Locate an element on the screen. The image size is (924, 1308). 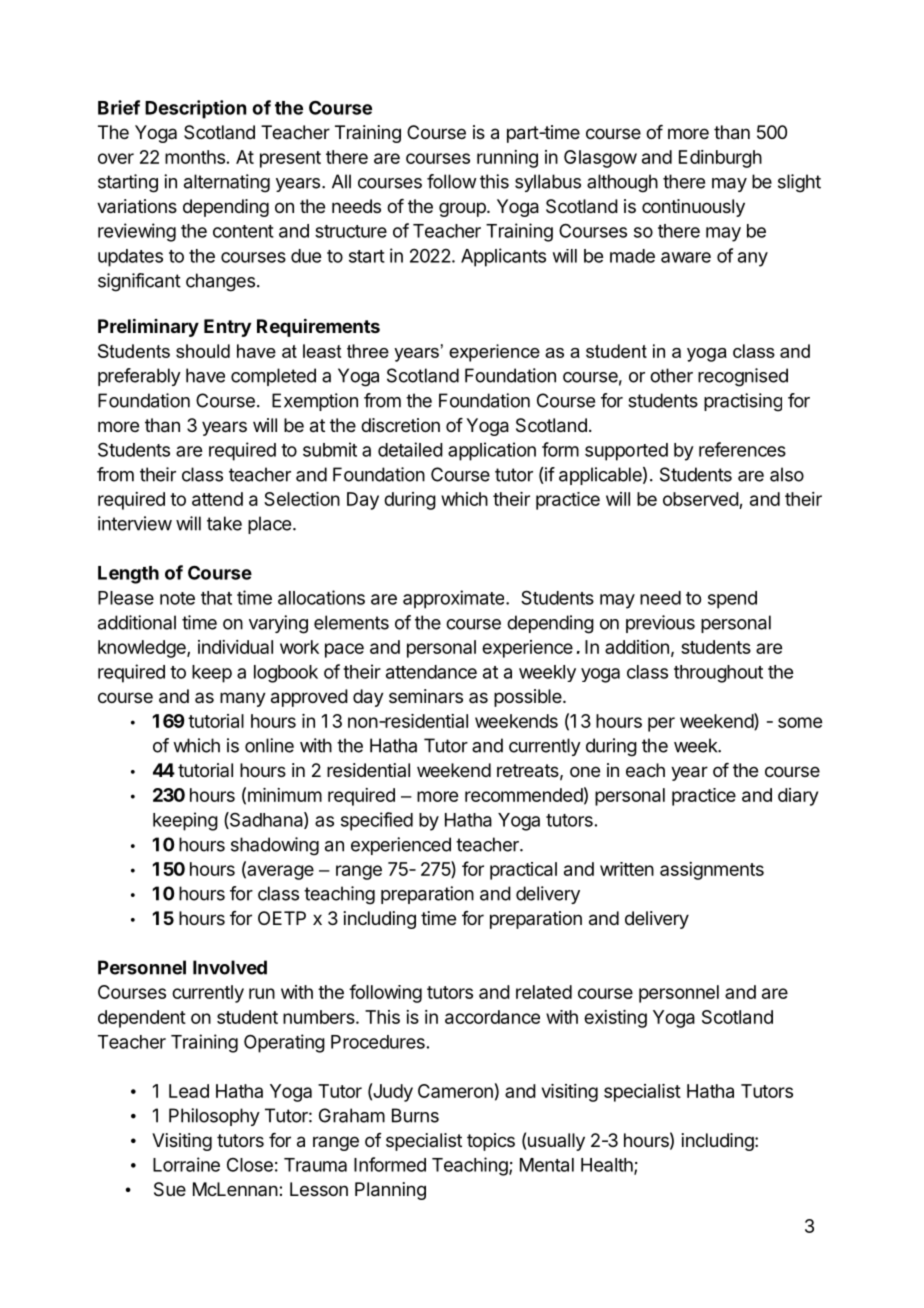
topics is located at coordinates (491, 1142).
